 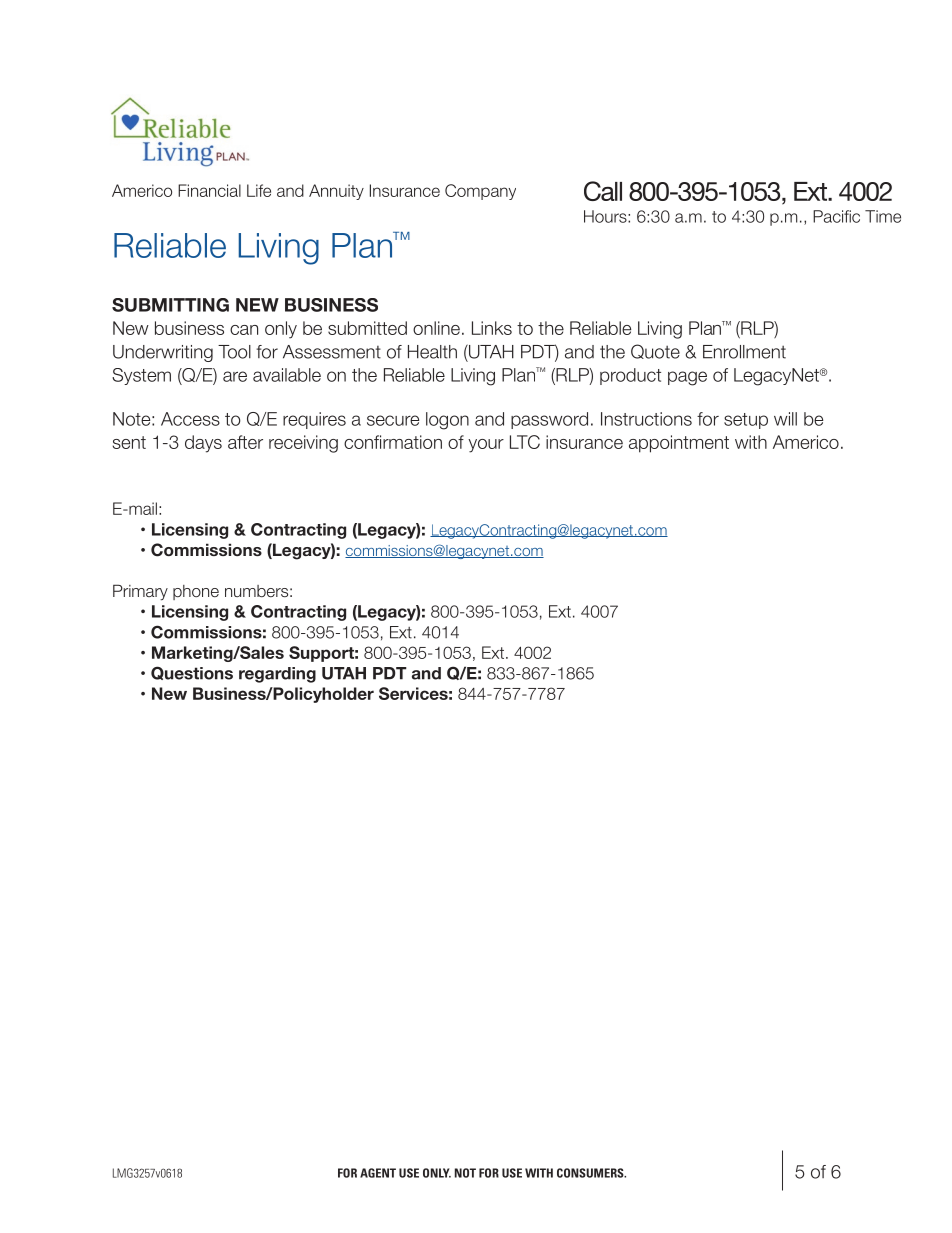 What do you see at coordinates (836, 216) in the screenshot?
I see `Pacific` at bounding box center [836, 216].
